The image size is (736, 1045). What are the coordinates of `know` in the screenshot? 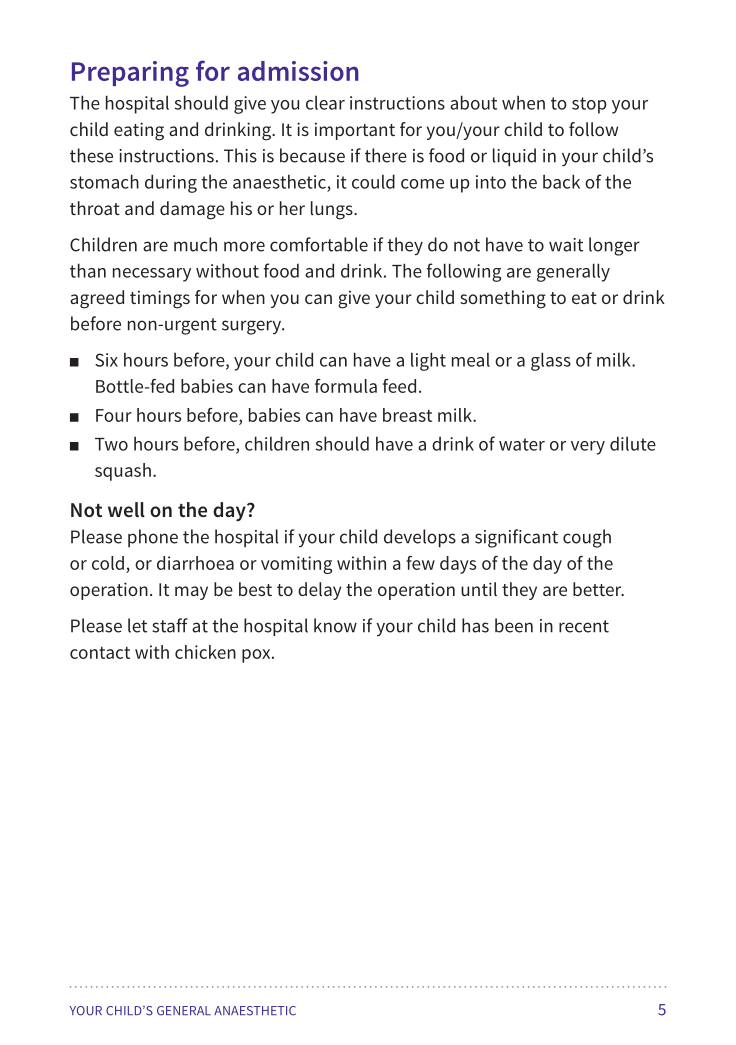 It's located at (335, 625).
